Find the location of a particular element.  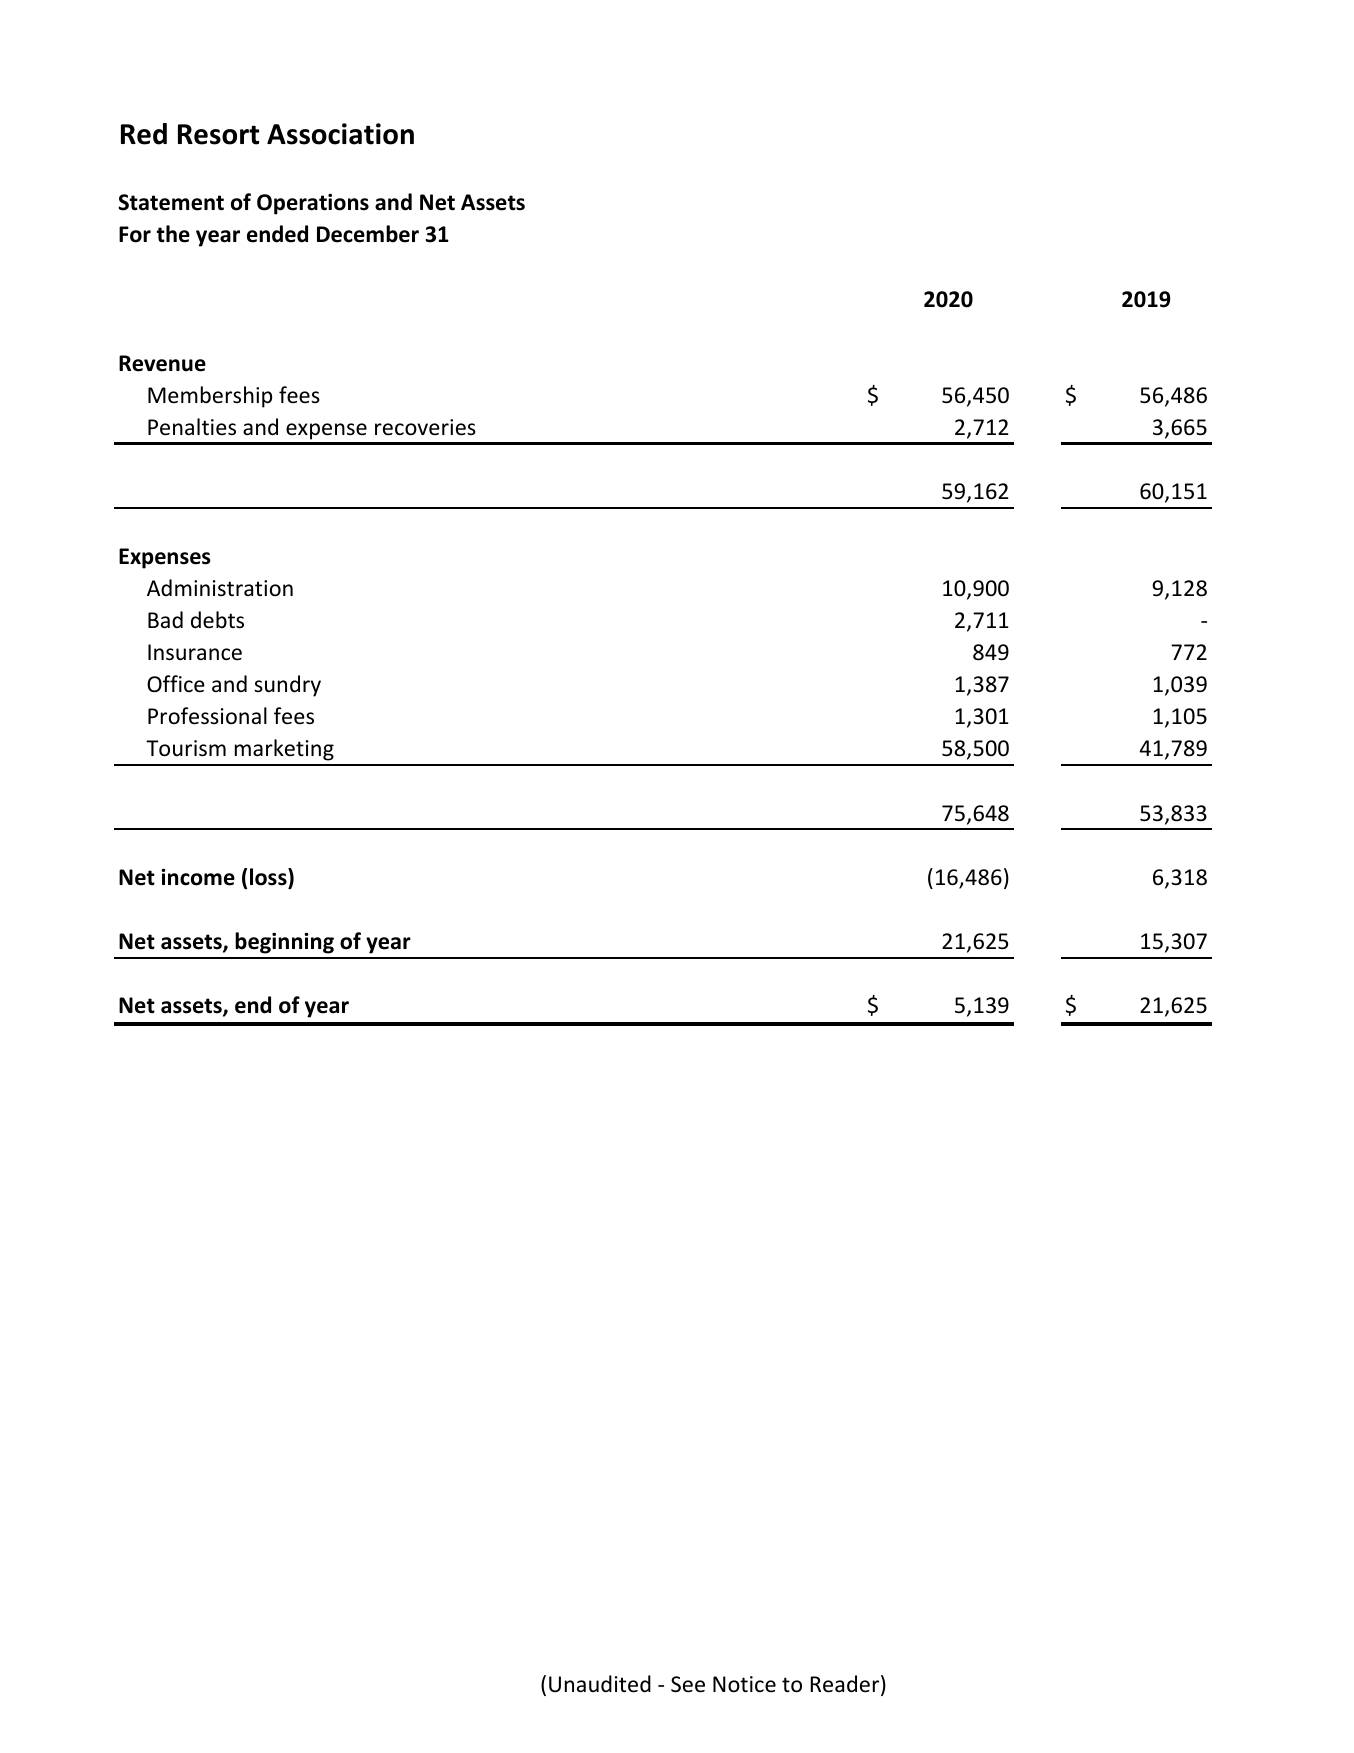

See is located at coordinates (688, 1684).
